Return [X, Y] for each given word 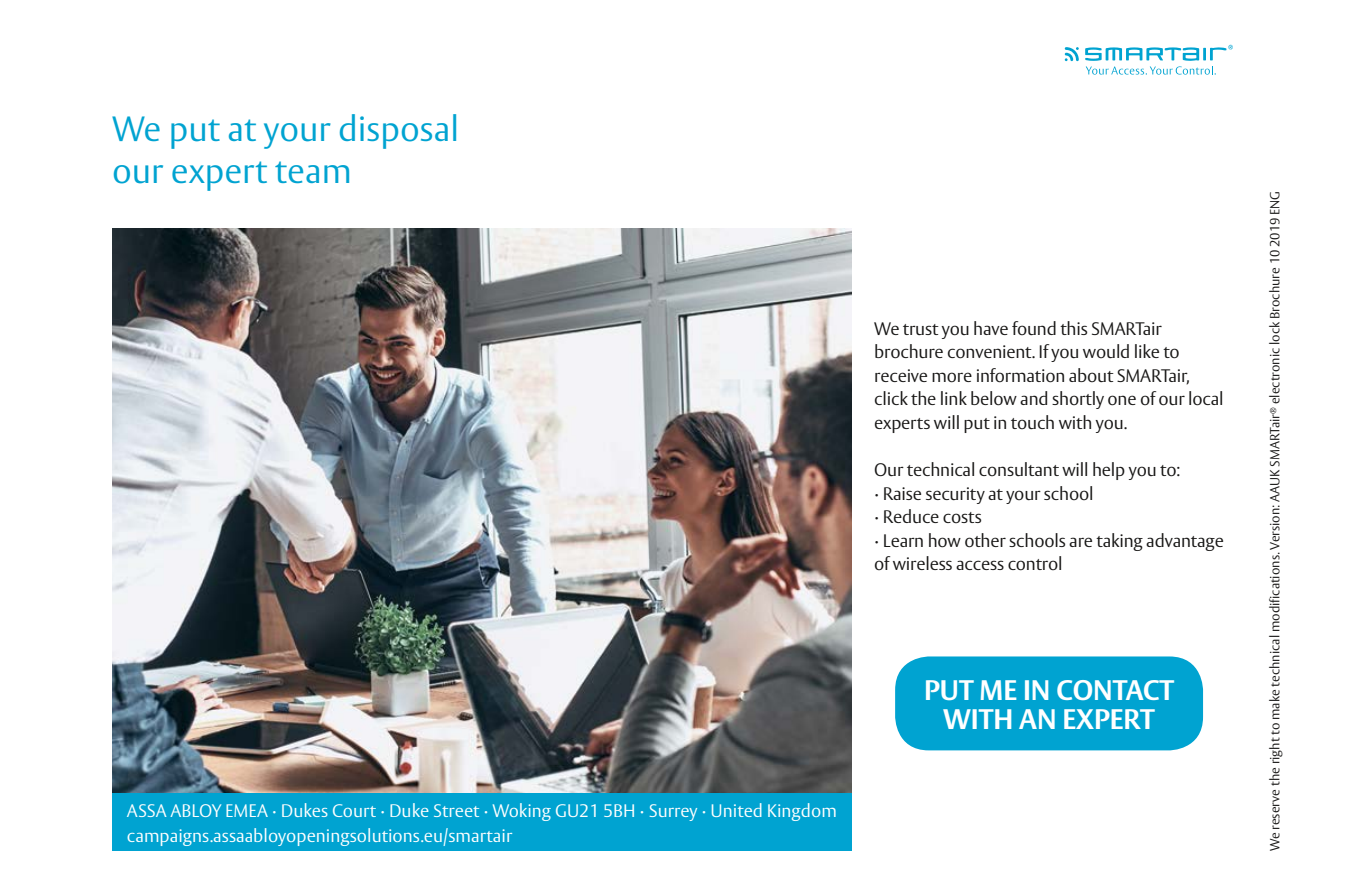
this [1073, 328]
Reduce [911, 516]
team [312, 172]
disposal [398, 131]
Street [456, 810]
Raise [902, 493]
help [1109, 471]
